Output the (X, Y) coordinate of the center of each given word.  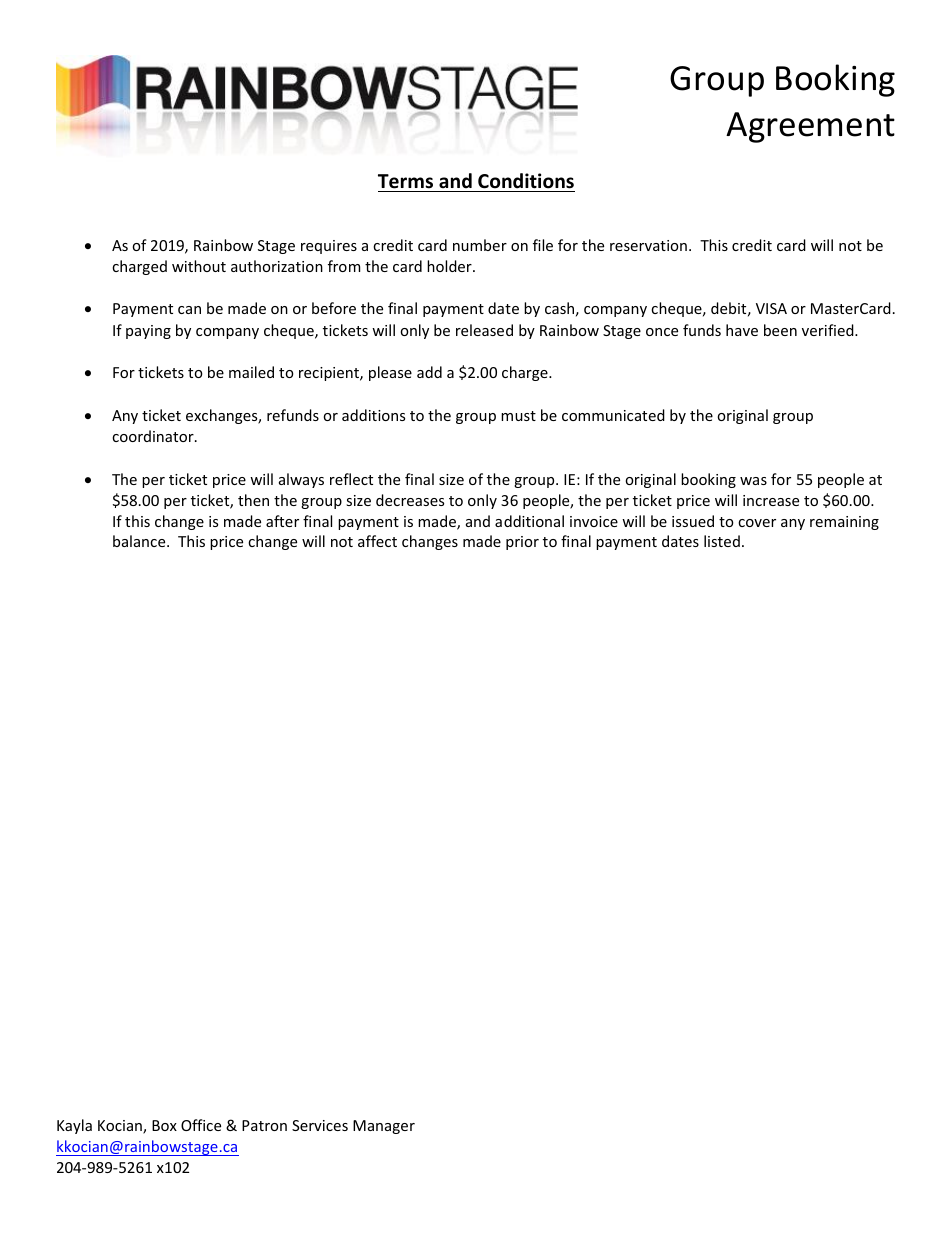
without (199, 266)
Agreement (810, 127)
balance (140, 541)
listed (722, 541)
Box (164, 1125)
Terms (405, 181)
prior (522, 543)
